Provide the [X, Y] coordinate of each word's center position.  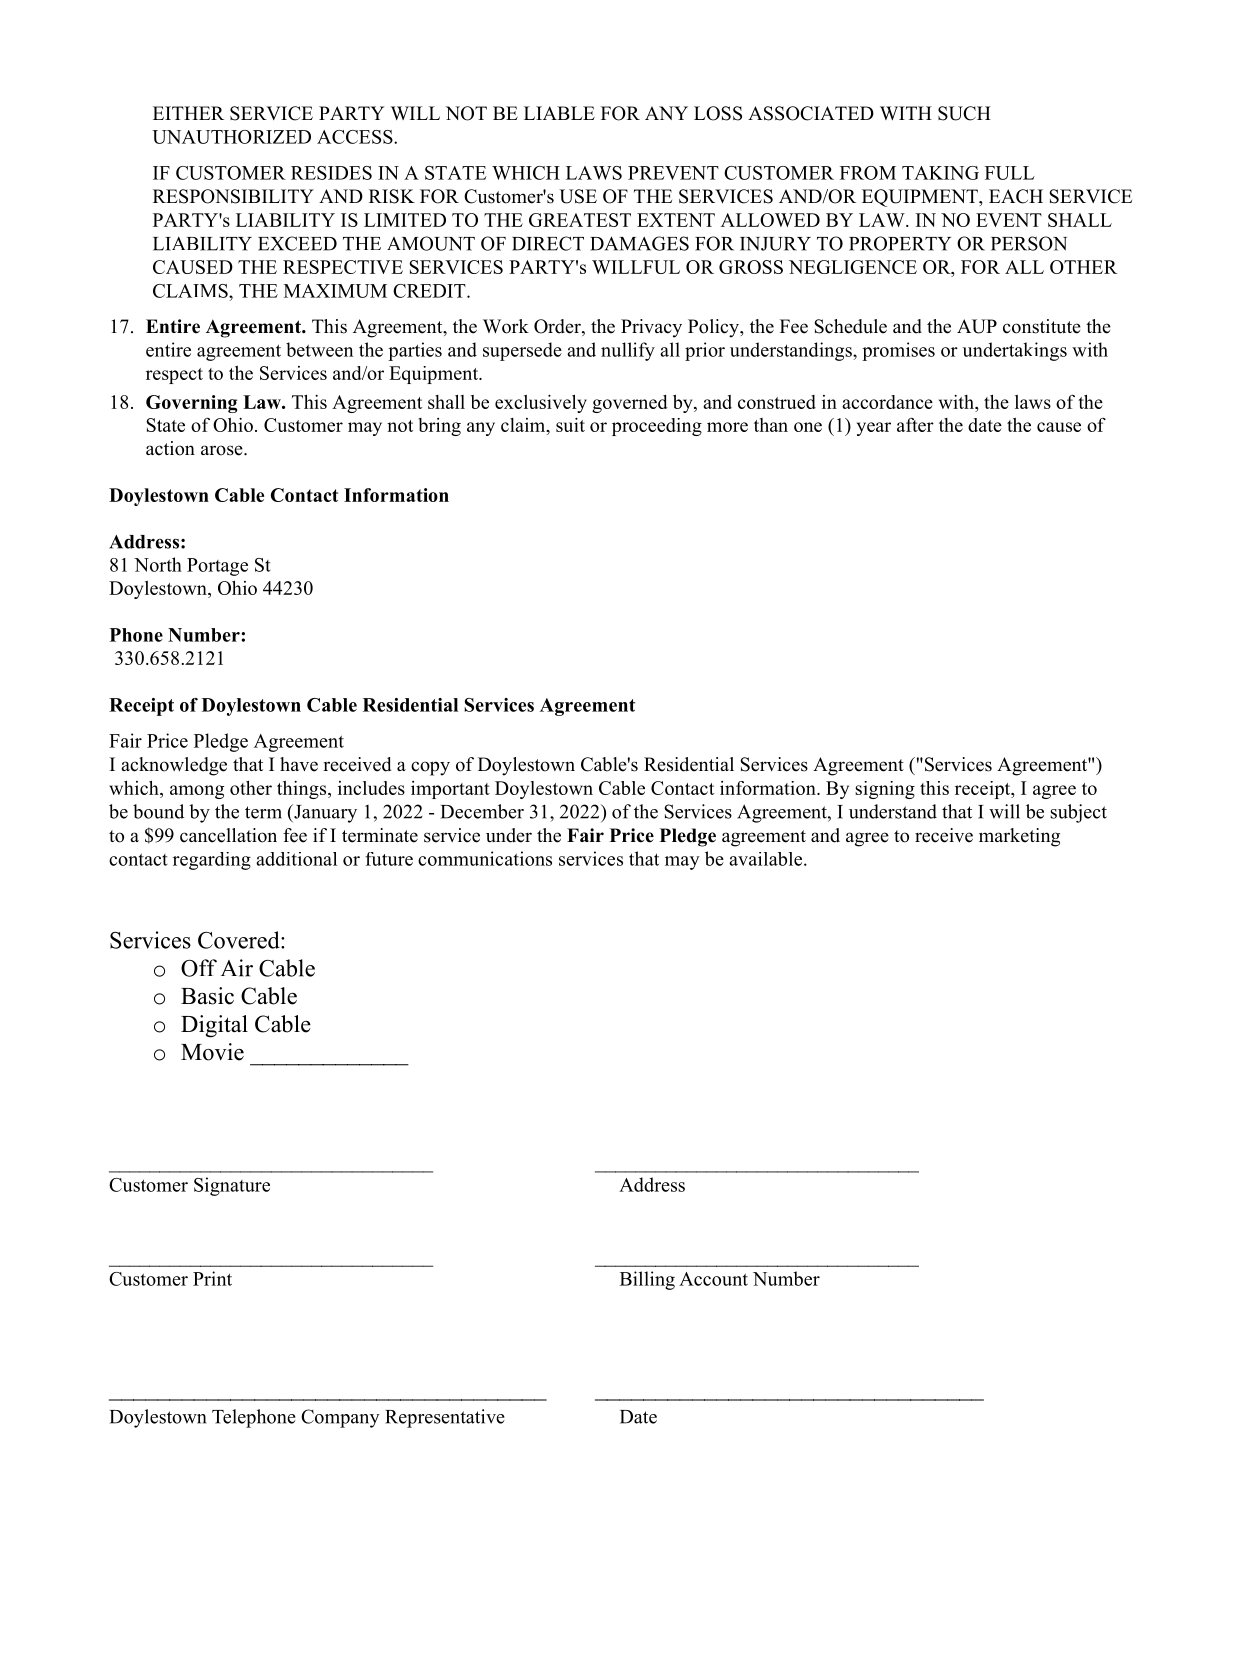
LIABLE [559, 113]
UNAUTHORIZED [231, 137]
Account [713, 1279]
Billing [647, 1280]
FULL [1010, 173]
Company [340, 1418]
